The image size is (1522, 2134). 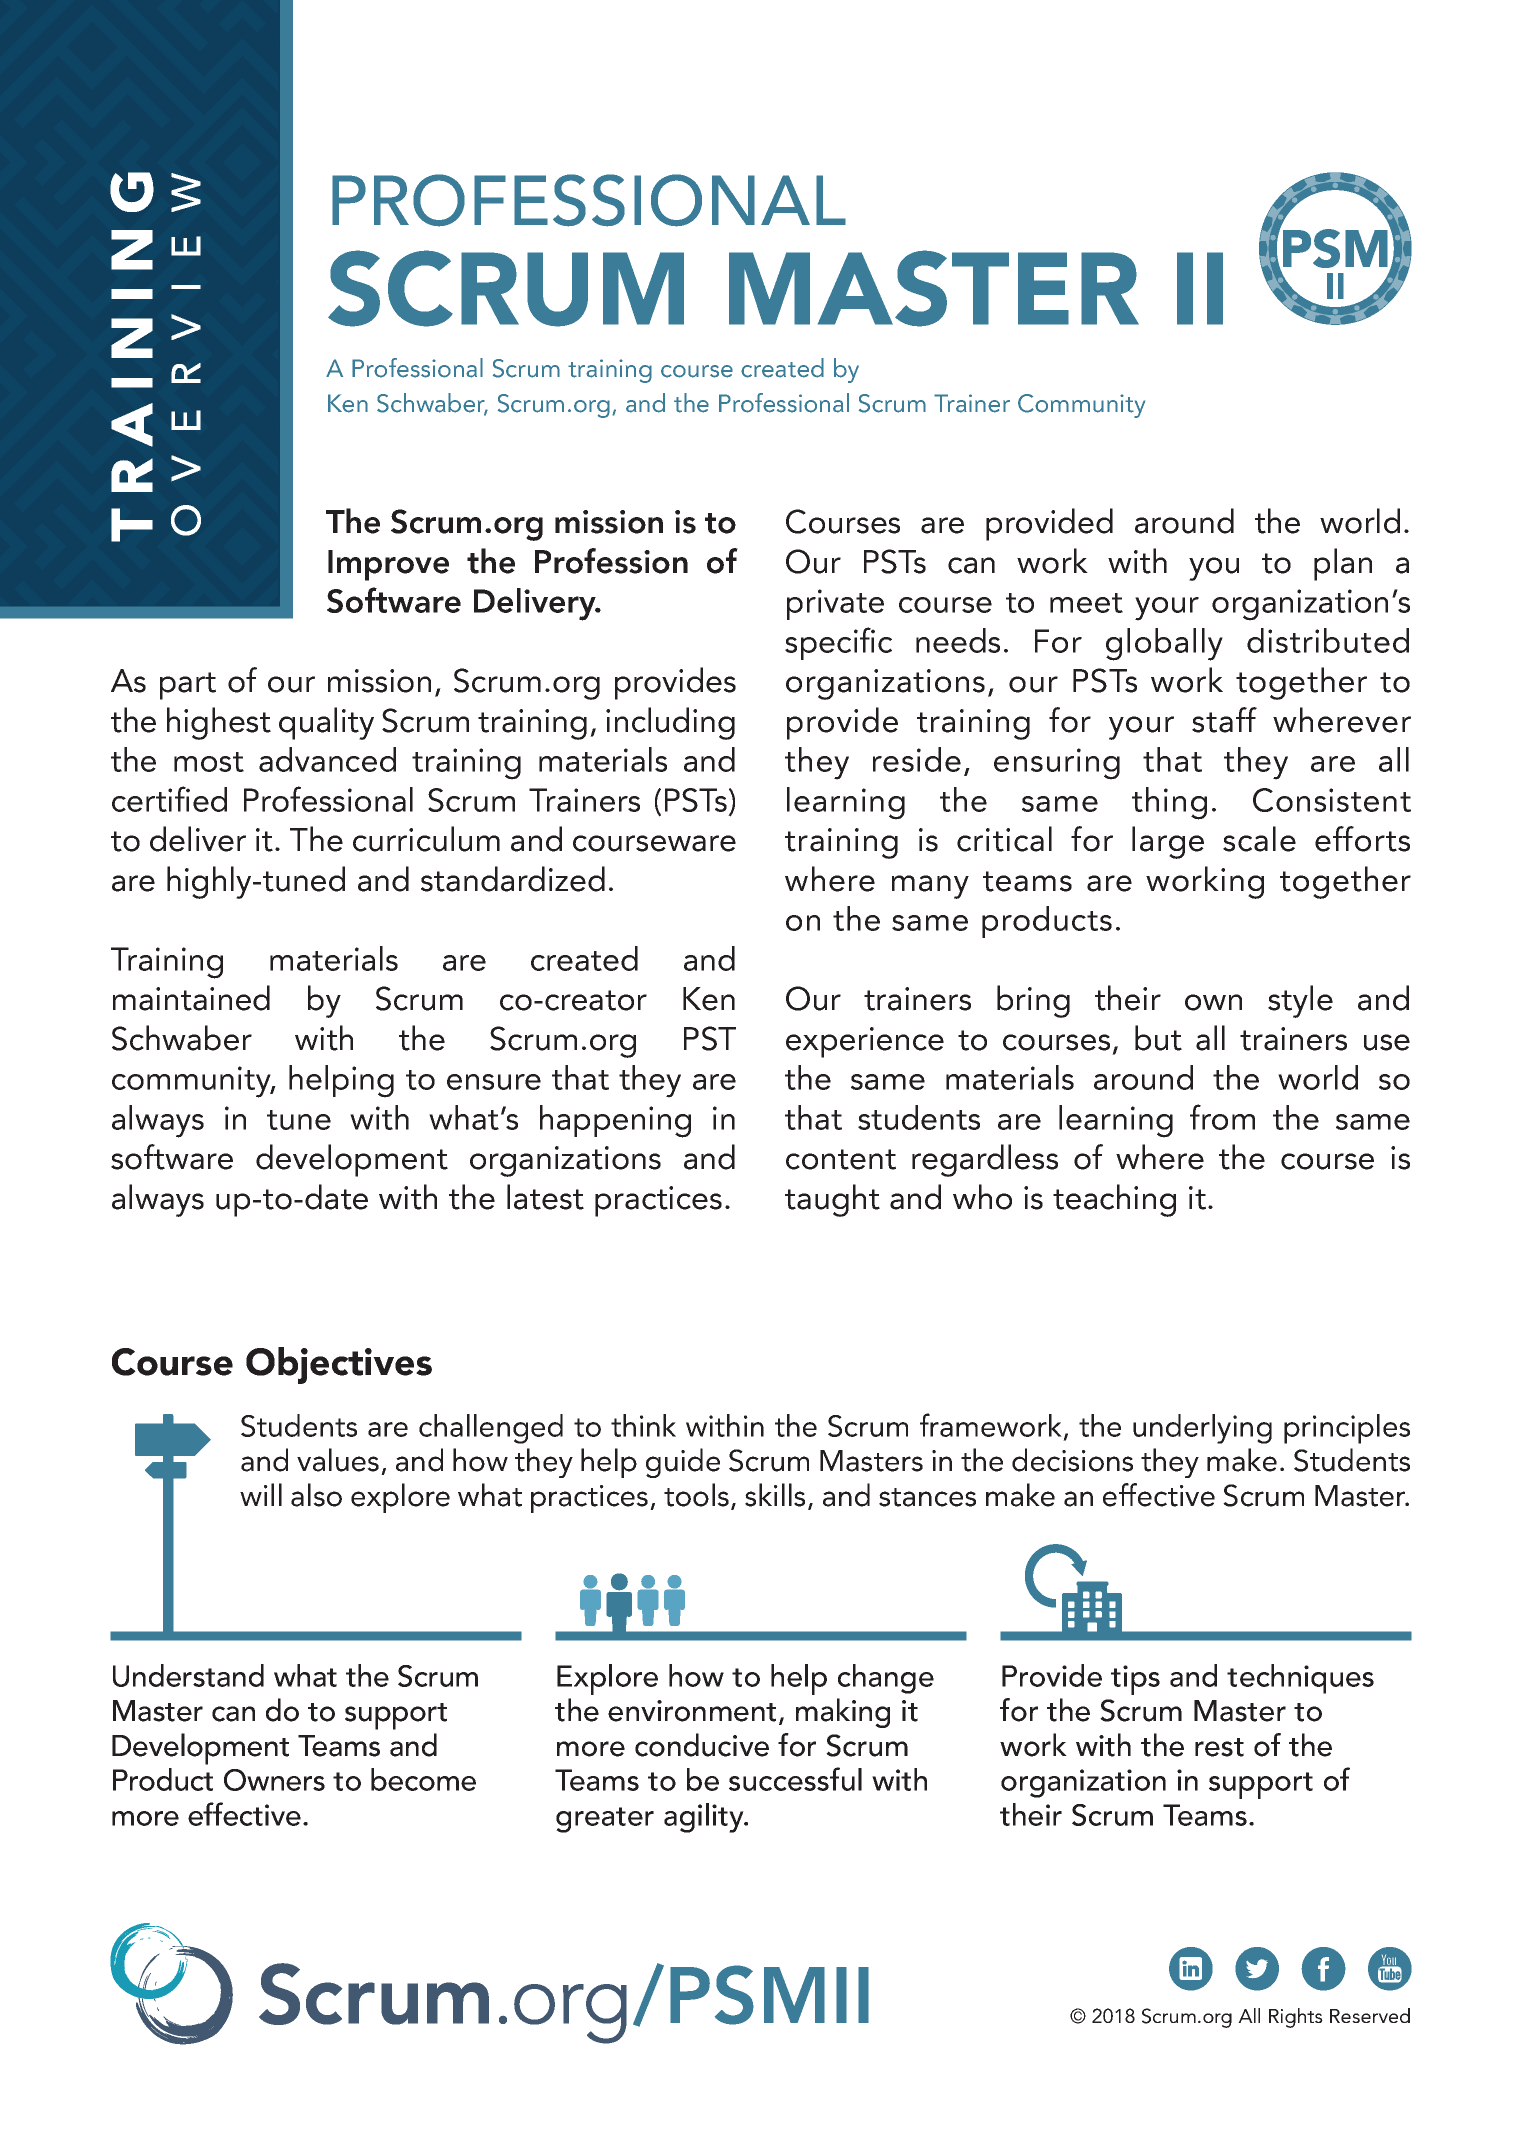 What do you see at coordinates (832, 1200) in the document?
I see `taught` at bounding box center [832, 1200].
